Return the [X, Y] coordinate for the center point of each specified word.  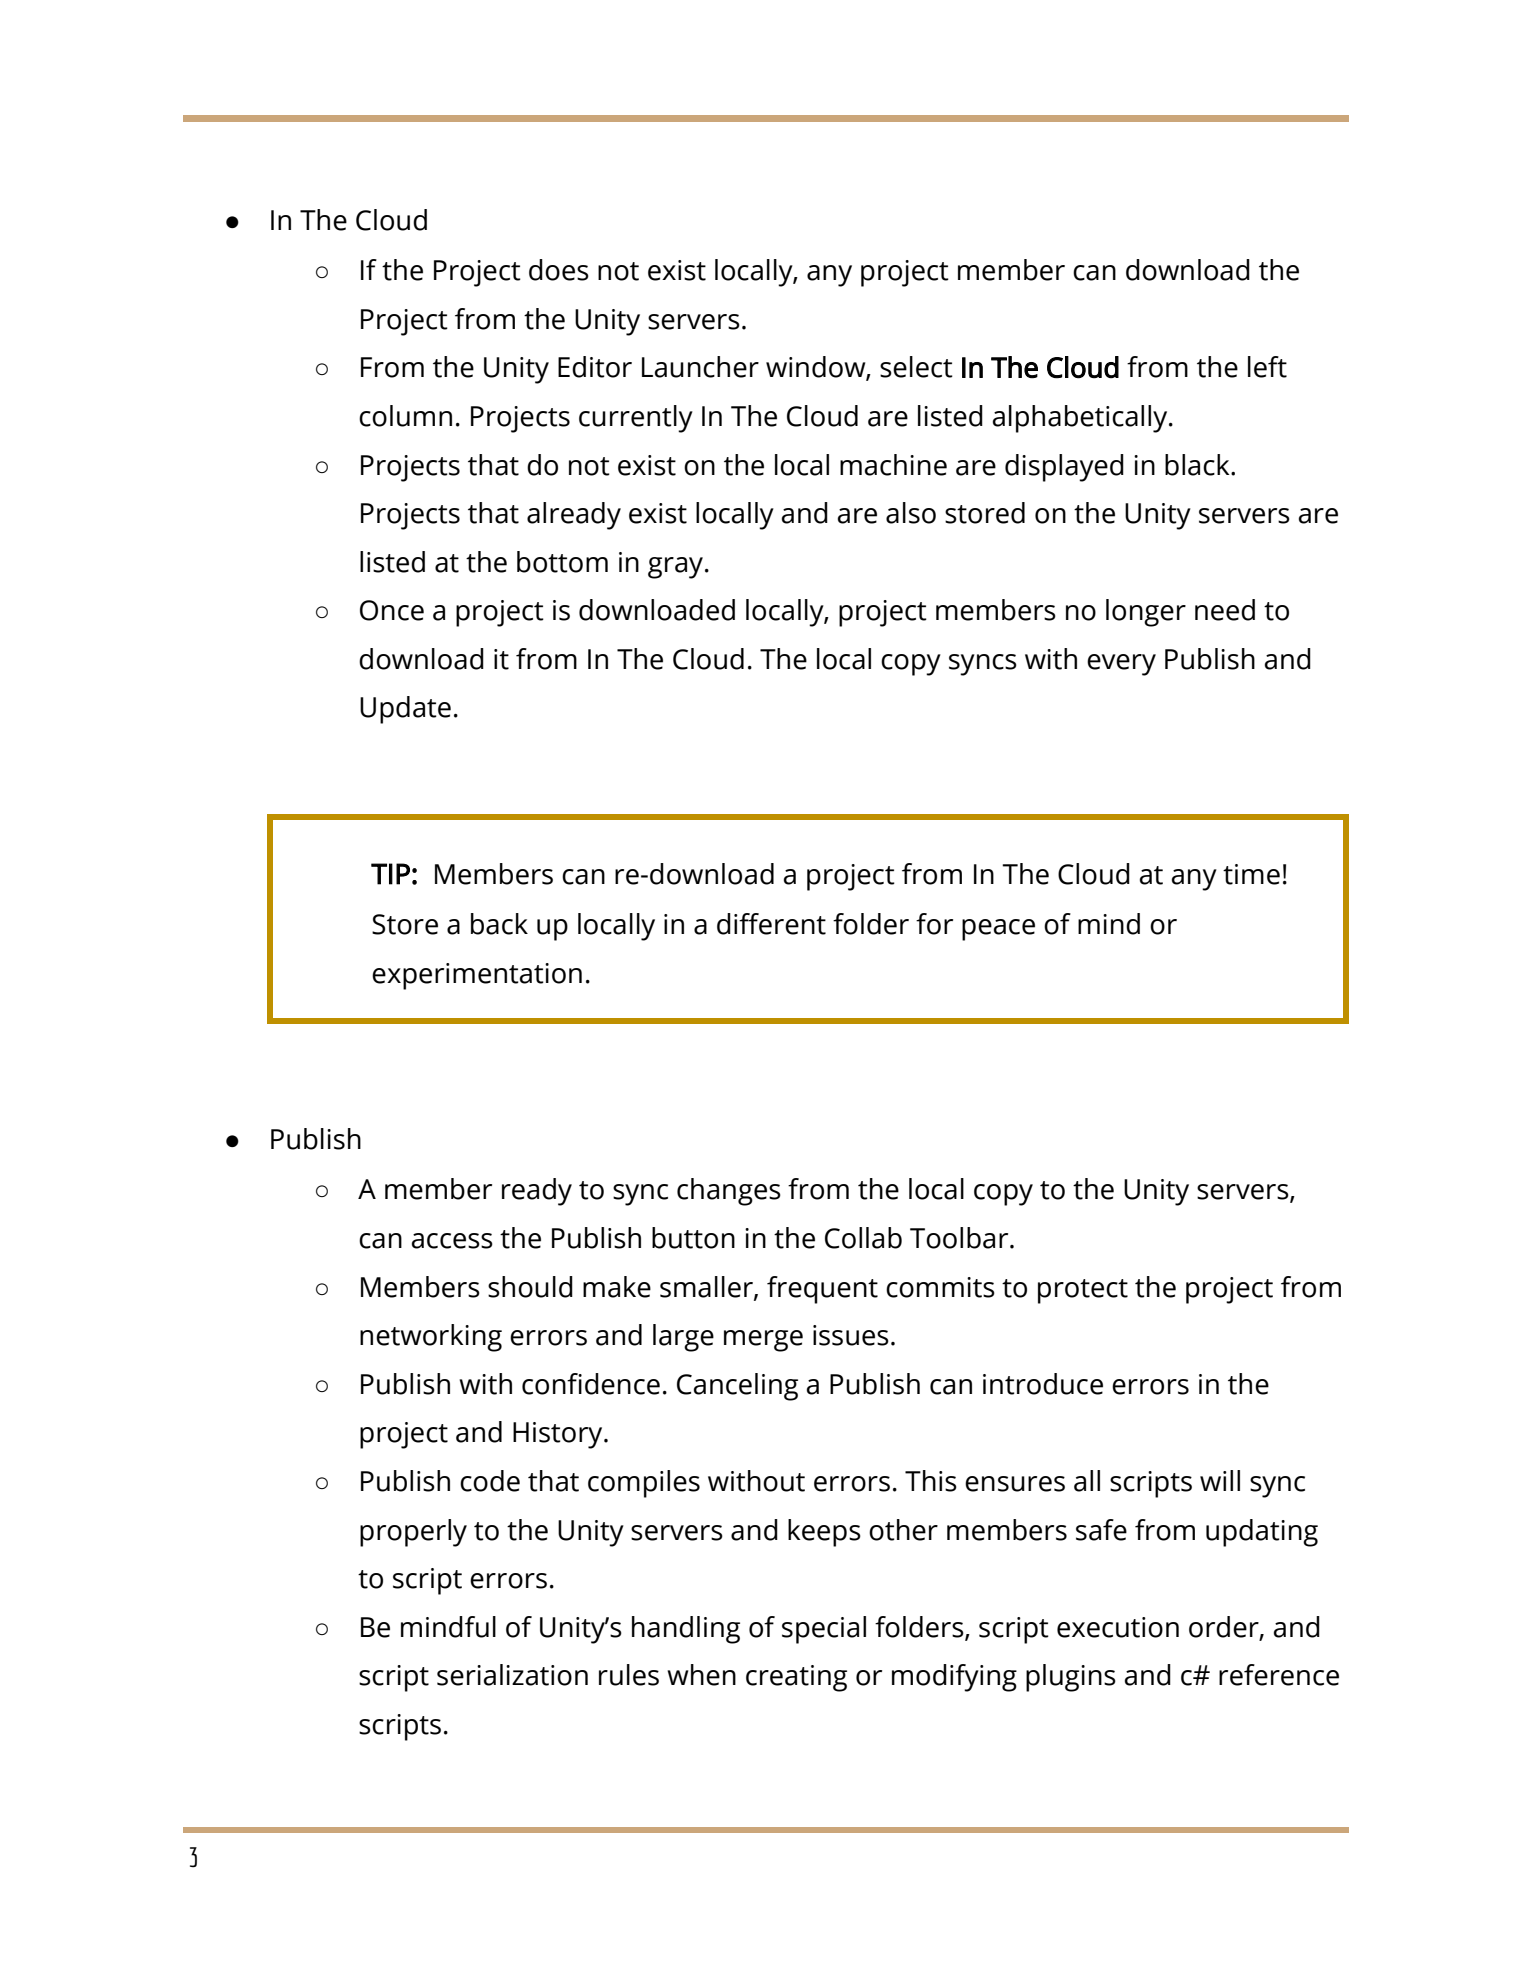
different [771, 924]
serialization [512, 1675]
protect [1083, 1291]
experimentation [477, 976]
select [916, 367]
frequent [822, 1290]
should [530, 1287]
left [1267, 367]
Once [392, 610]
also [911, 513]
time [1251, 874]
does [559, 270]
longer [1146, 613]
